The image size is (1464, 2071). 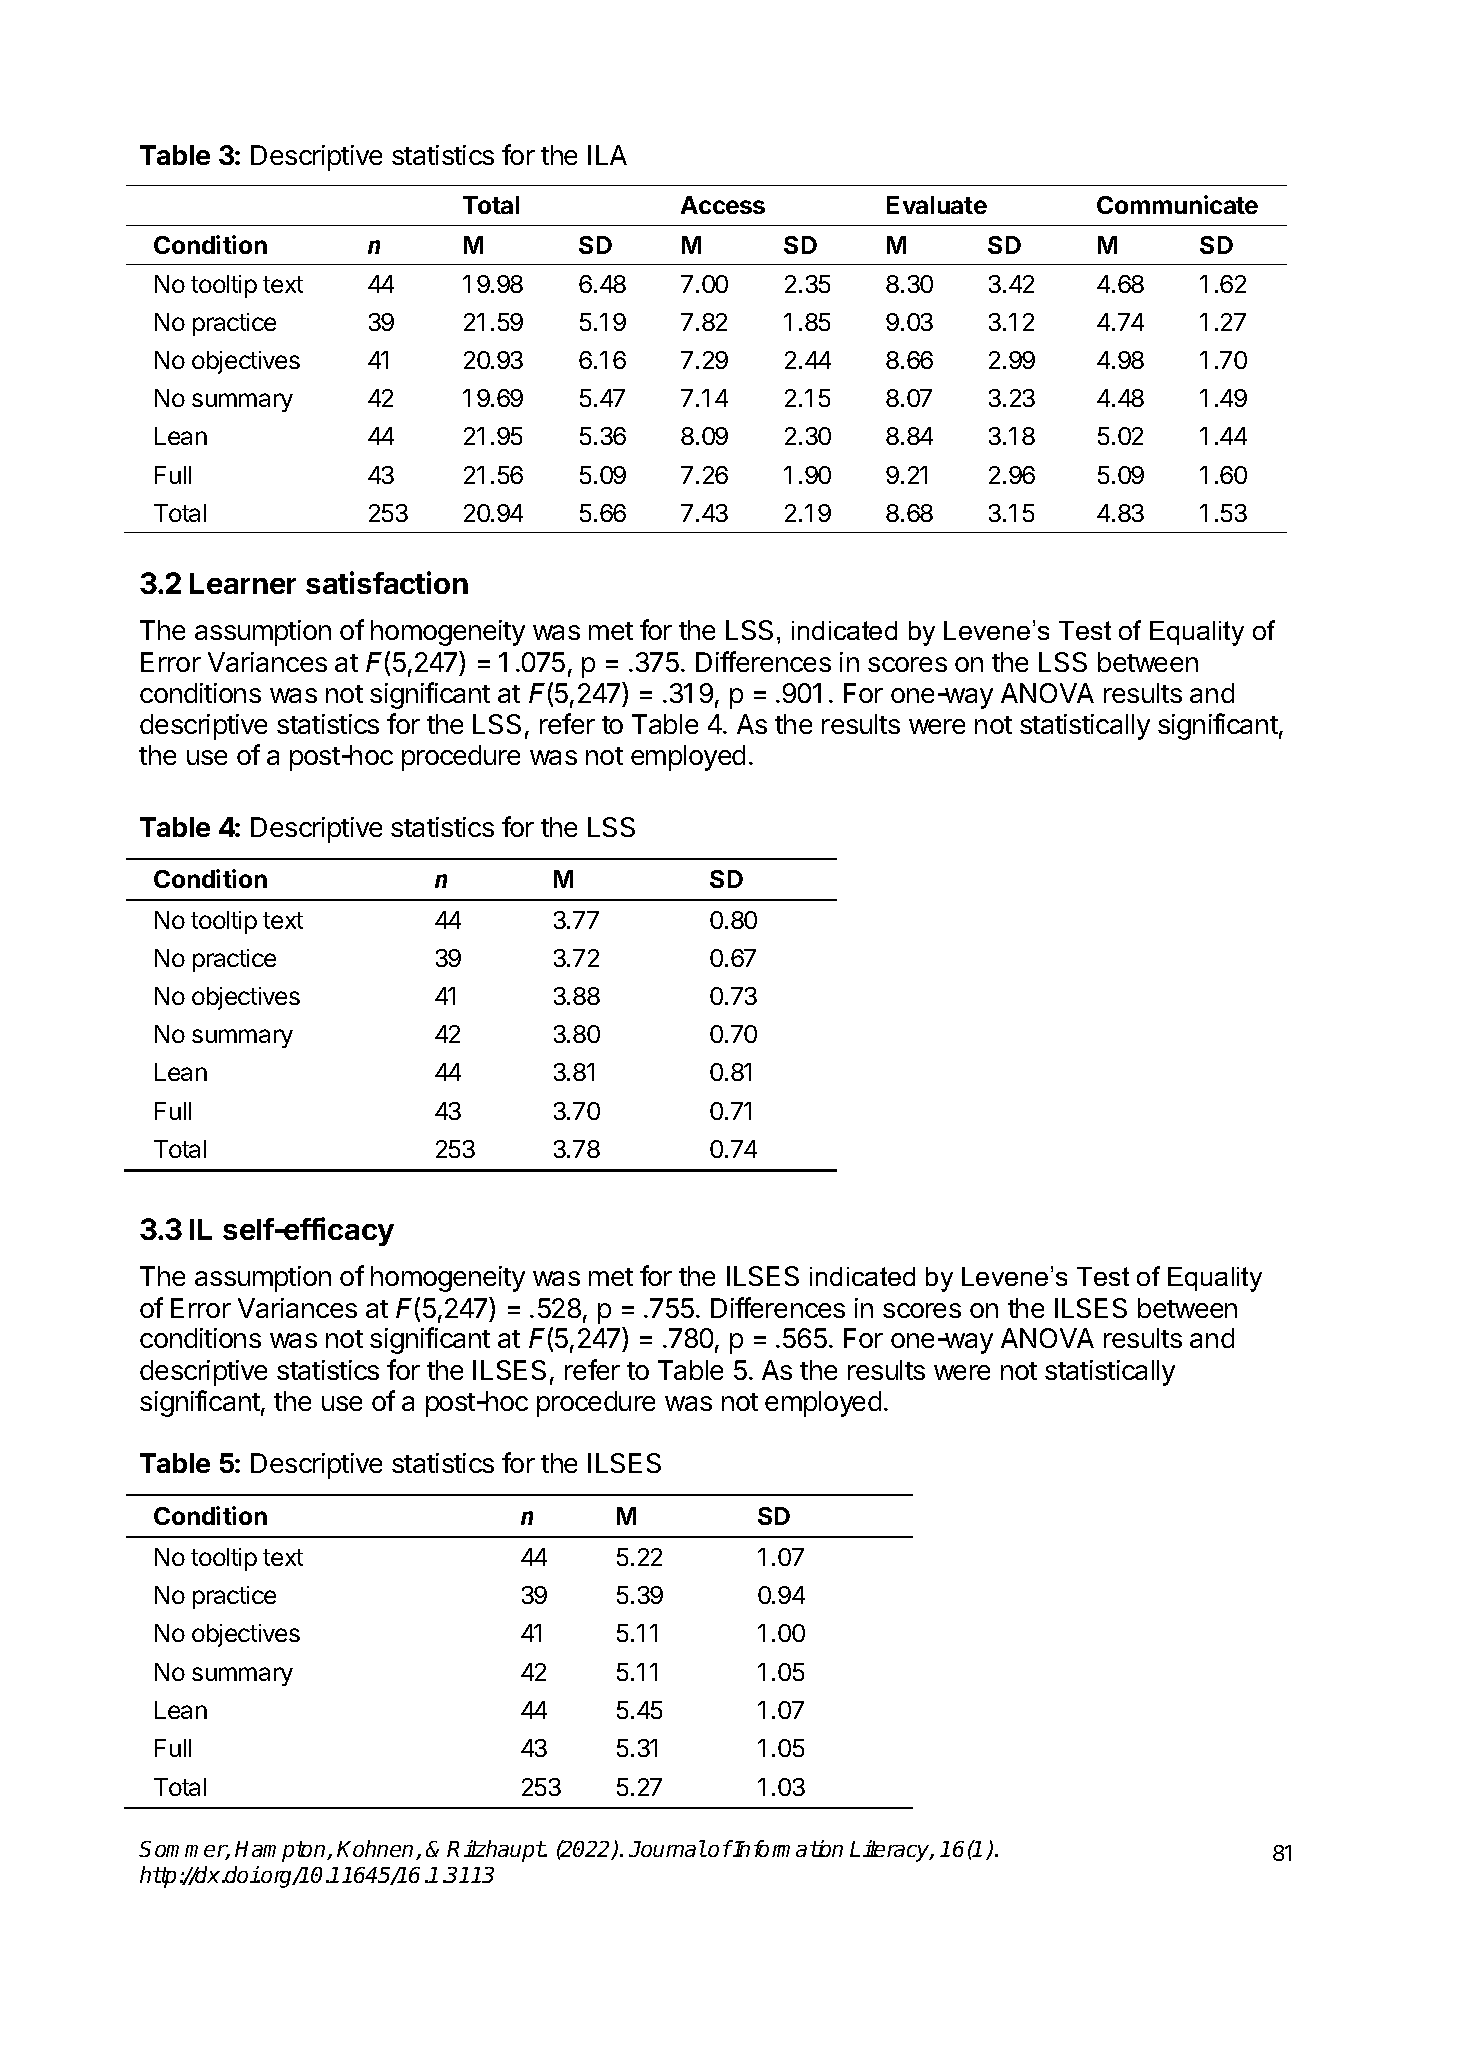 What do you see at coordinates (243, 583) in the page?
I see `Learner` at bounding box center [243, 583].
